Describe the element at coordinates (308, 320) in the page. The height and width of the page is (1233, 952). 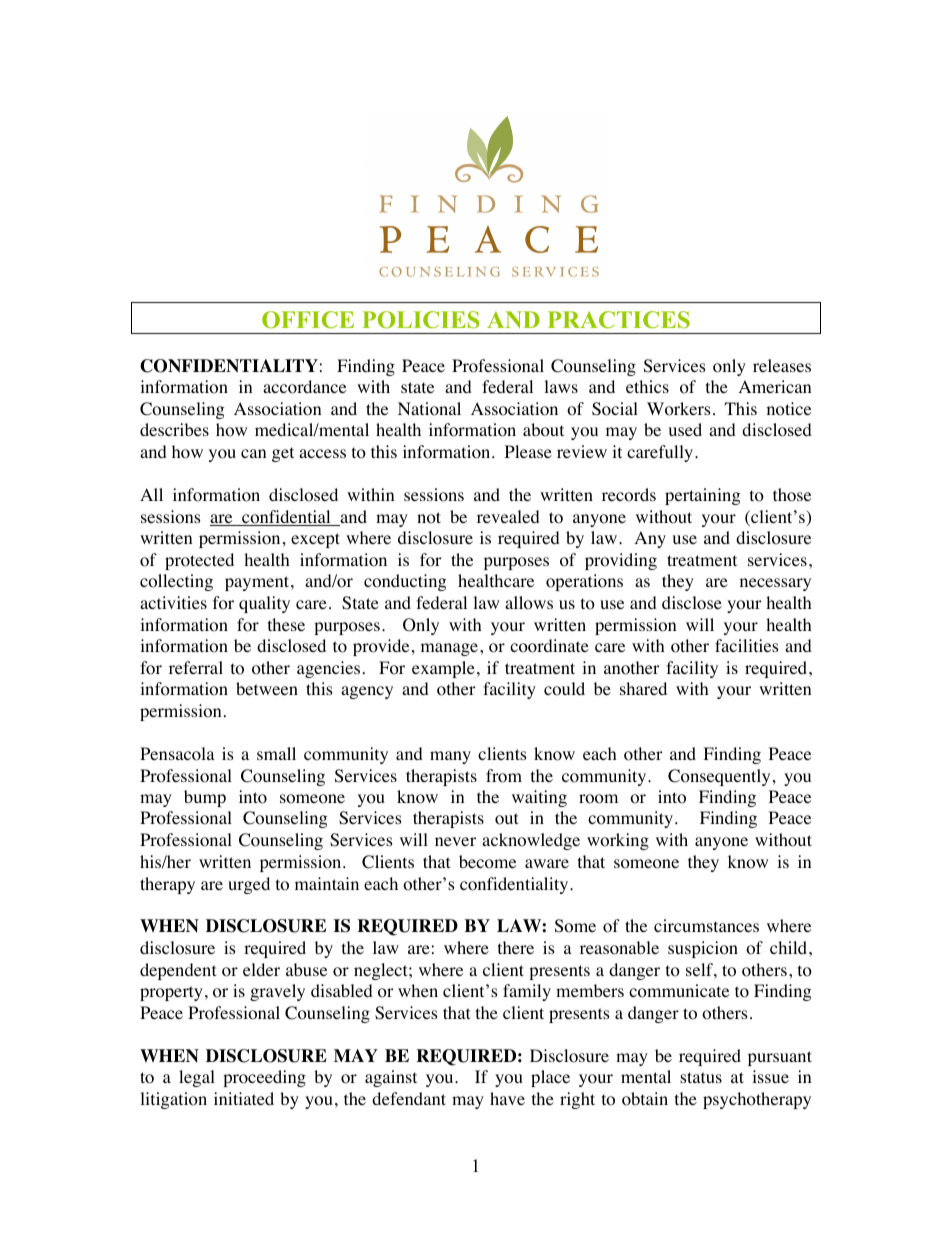
I see `OFFICE` at that location.
